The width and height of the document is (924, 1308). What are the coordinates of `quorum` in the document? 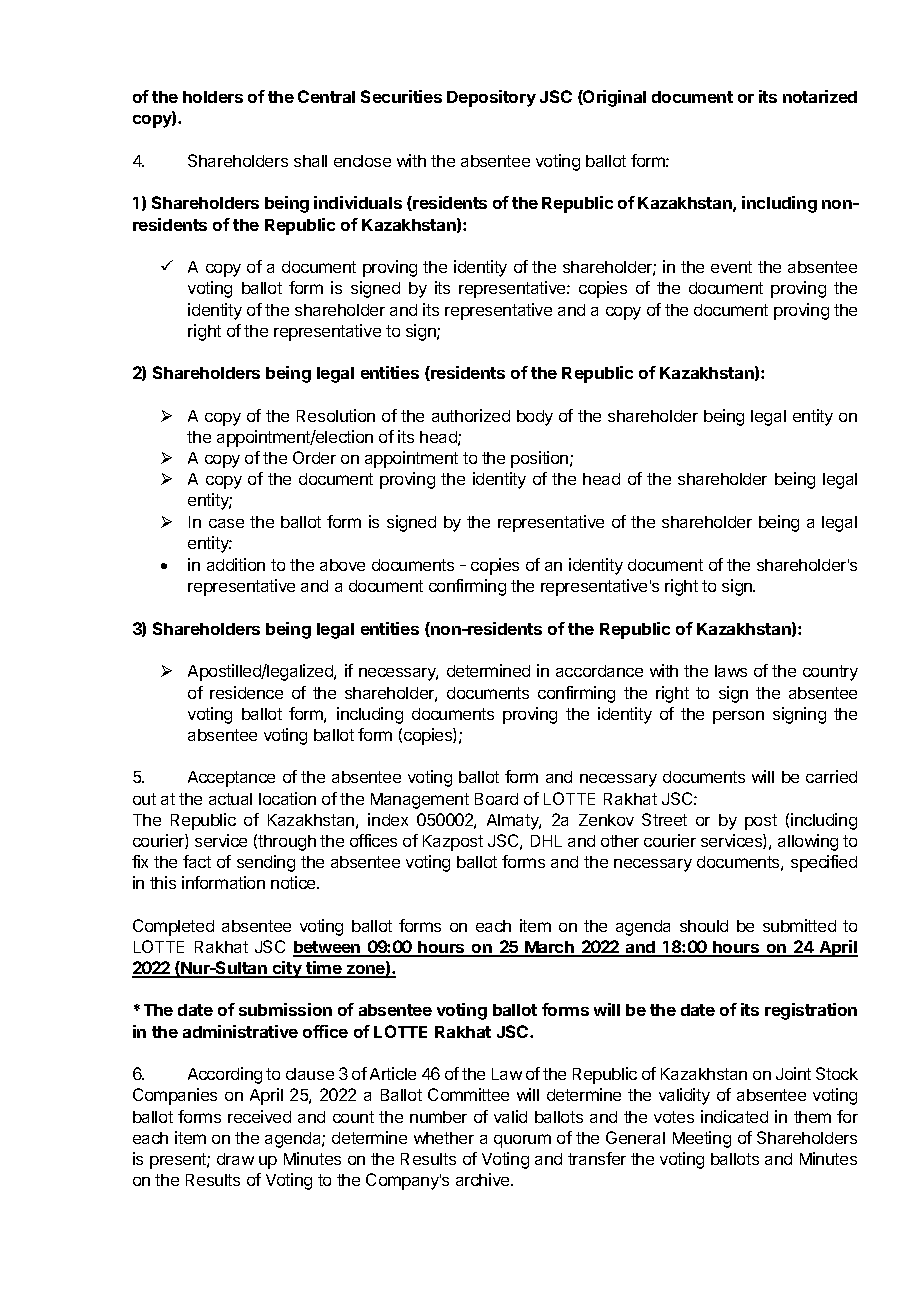 It's located at (522, 1141).
